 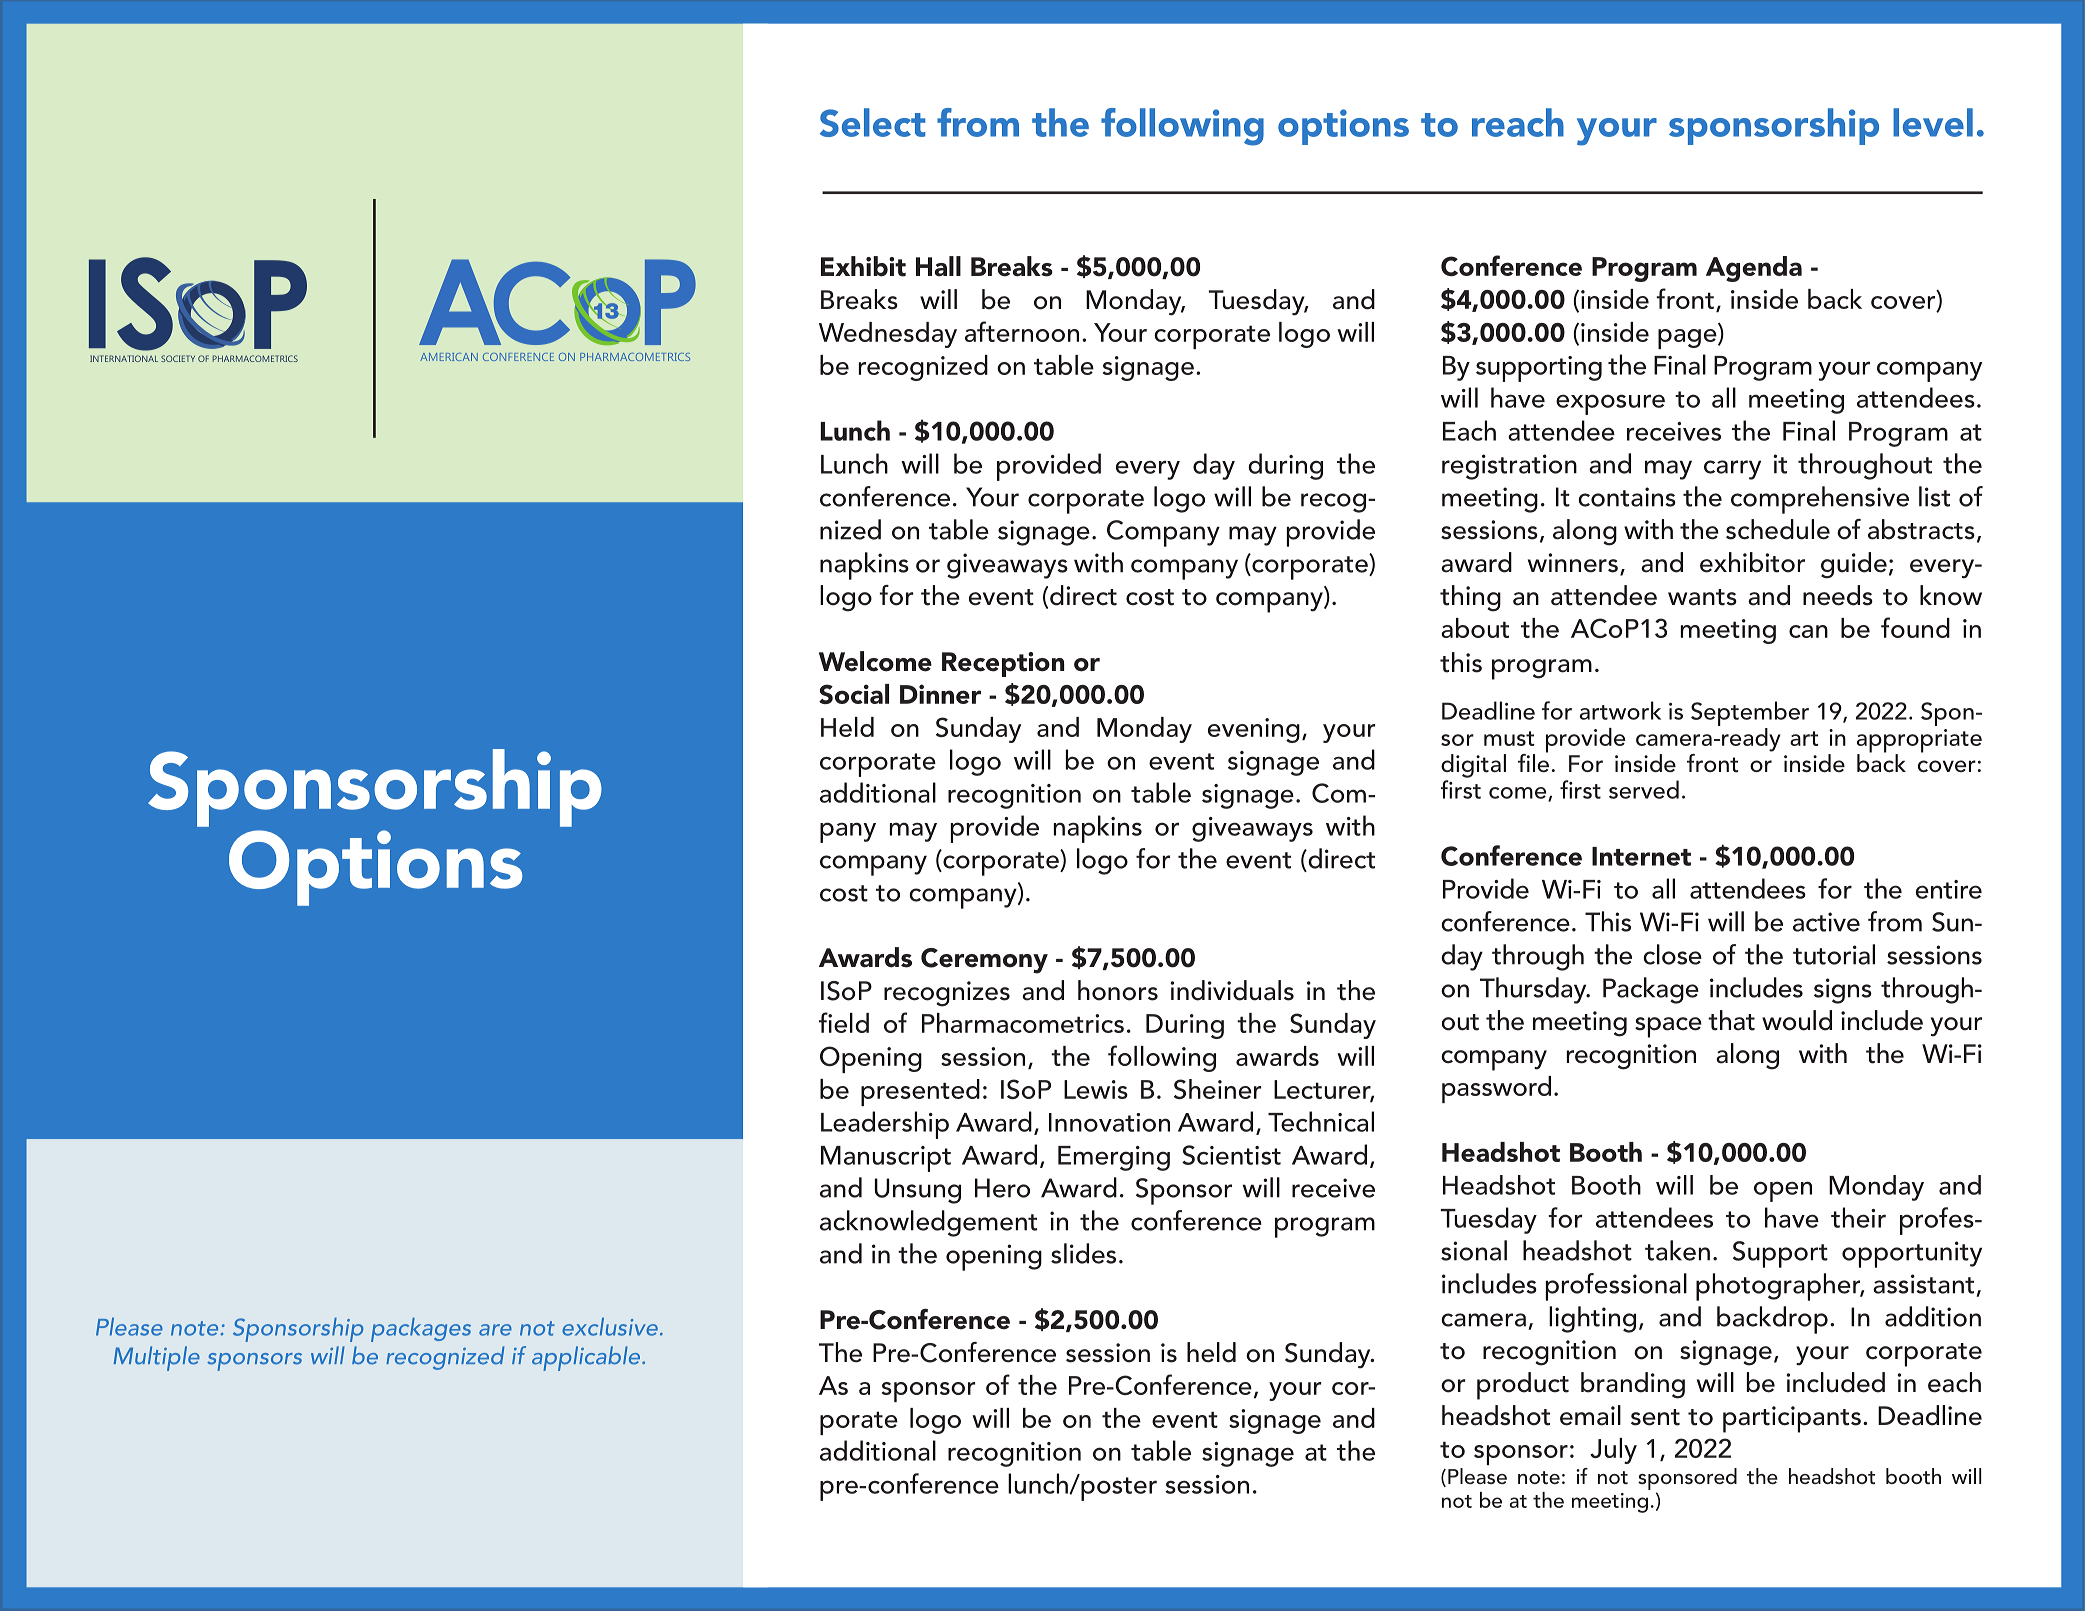 What do you see at coordinates (844, 1022) in the document?
I see `field` at bounding box center [844, 1022].
